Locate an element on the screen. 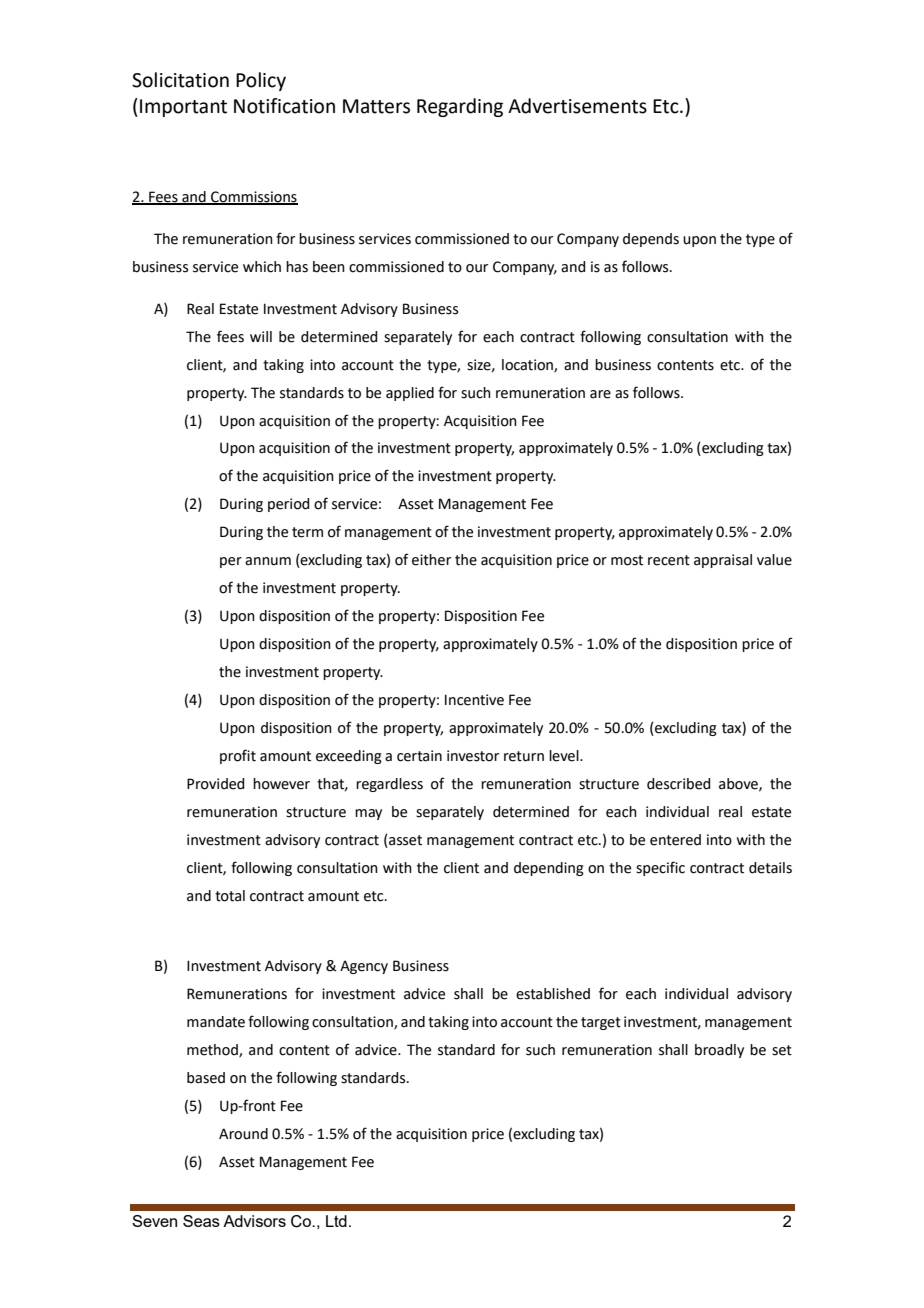 This screenshot has height=1308, width=924. Regarding is located at coordinates (460, 107).
